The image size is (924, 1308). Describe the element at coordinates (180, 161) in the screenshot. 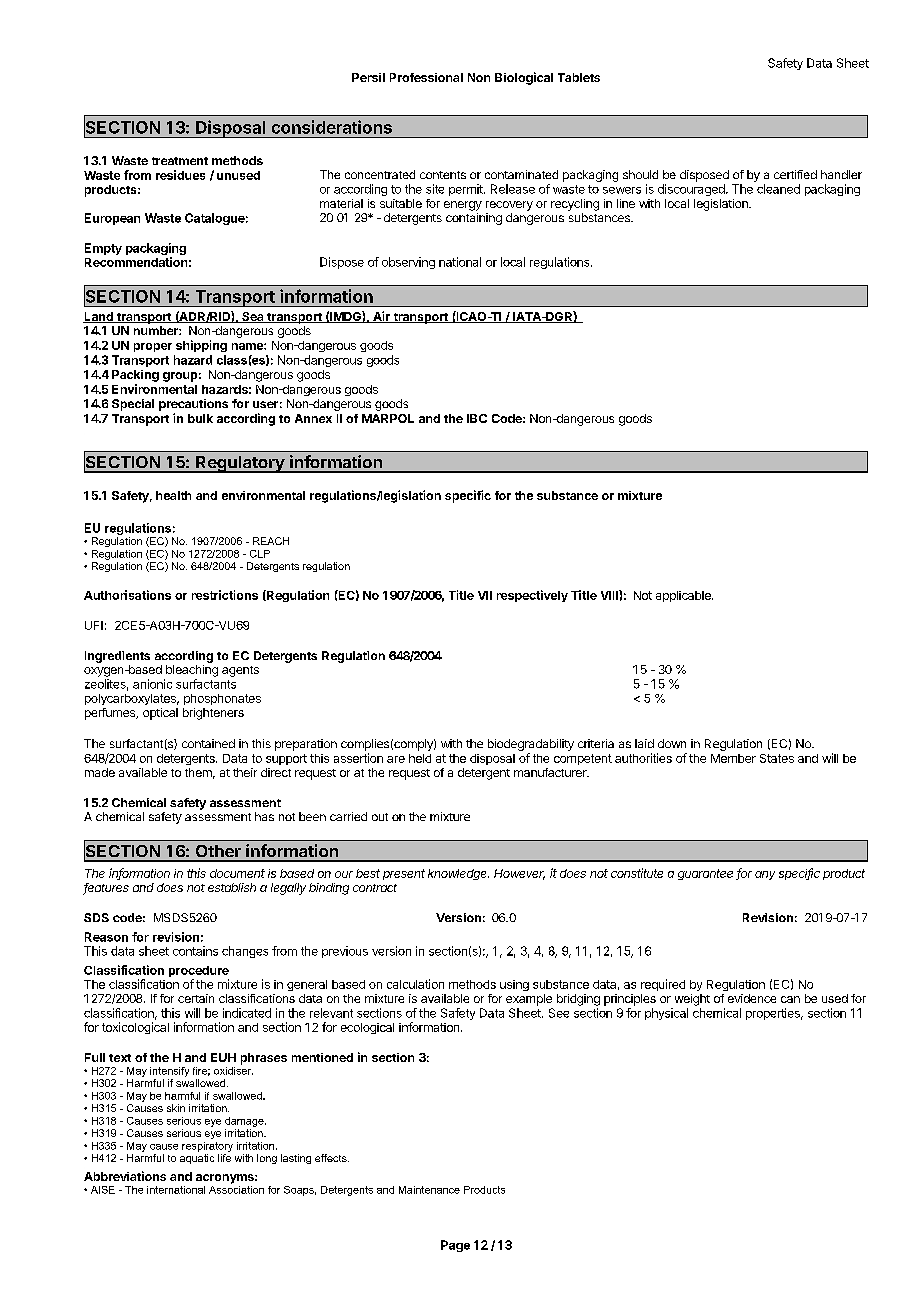

I see `treatment` at that location.
